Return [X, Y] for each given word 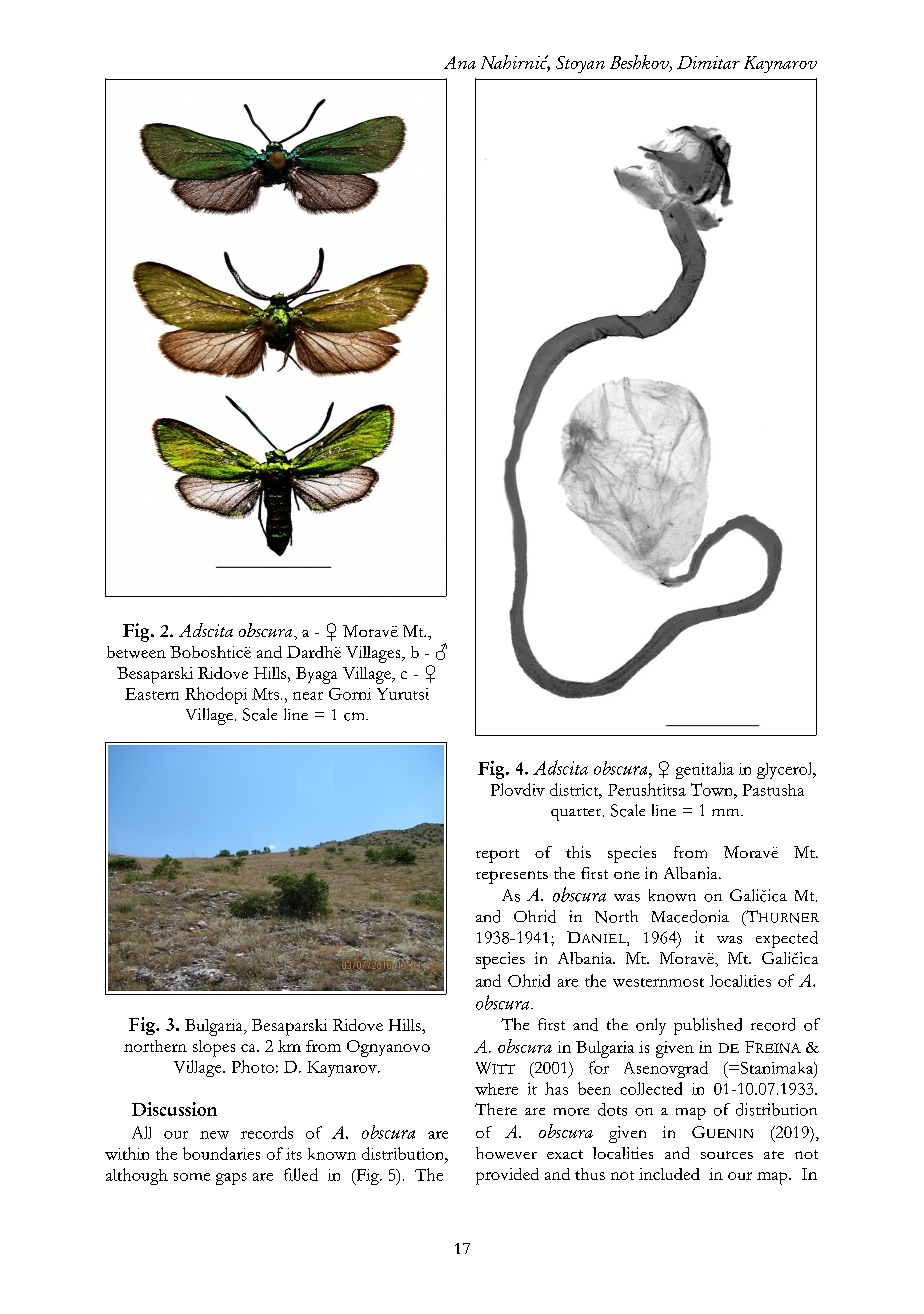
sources [727, 1155]
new [214, 1135]
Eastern [152, 694]
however [506, 1153]
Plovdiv [518, 789]
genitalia [705, 770]
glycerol [786, 770]
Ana [460, 62]
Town [713, 789]
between [136, 652]
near [308, 696]
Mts [265, 694]
